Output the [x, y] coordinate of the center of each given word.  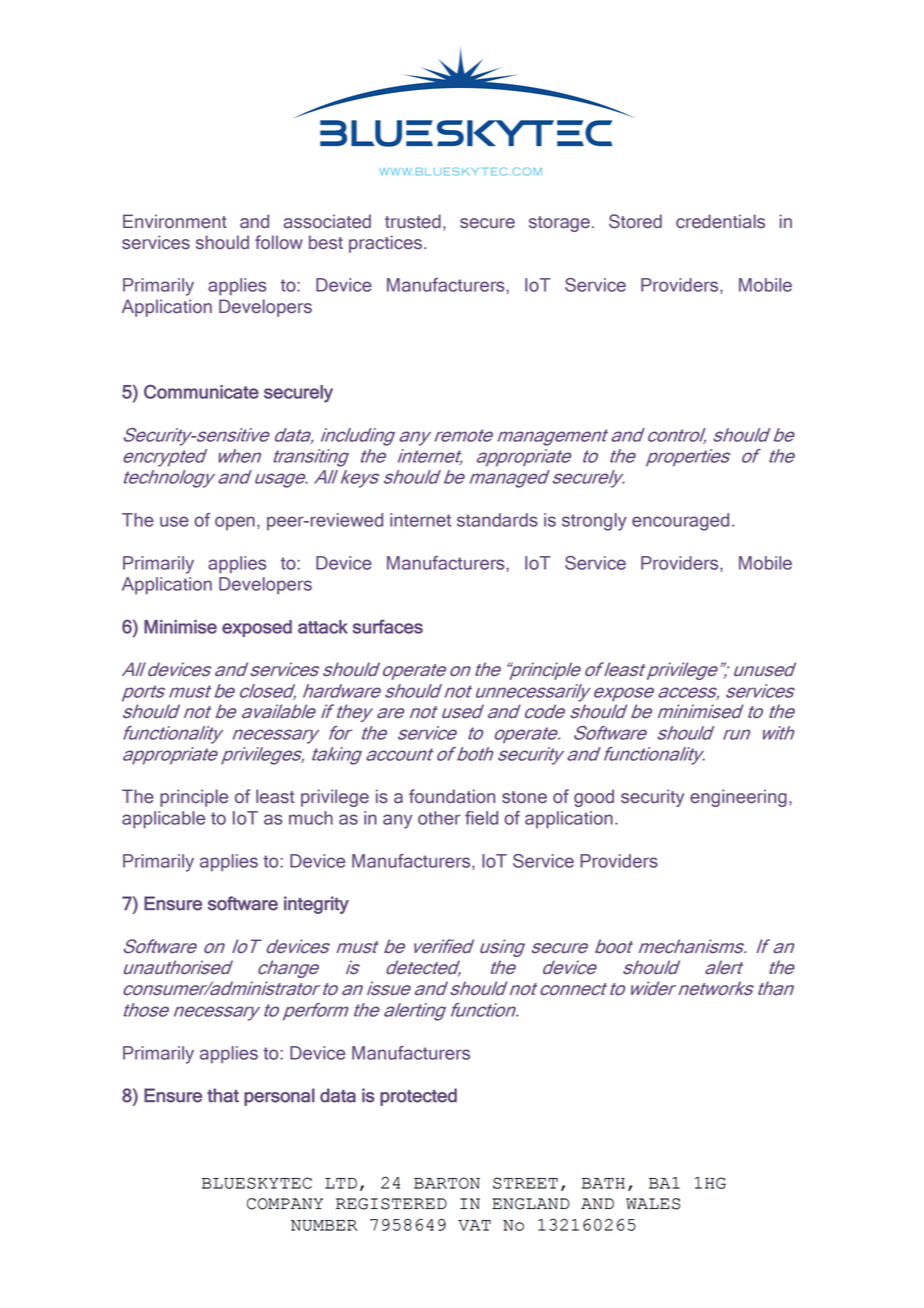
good [594, 798]
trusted [413, 221]
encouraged [680, 522]
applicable [163, 820]
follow [279, 242]
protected [418, 1097]
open [235, 523]
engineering [738, 798]
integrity [316, 905]
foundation [452, 796]
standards [497, 520]
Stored [635, 221]
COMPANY [285, 1204]
